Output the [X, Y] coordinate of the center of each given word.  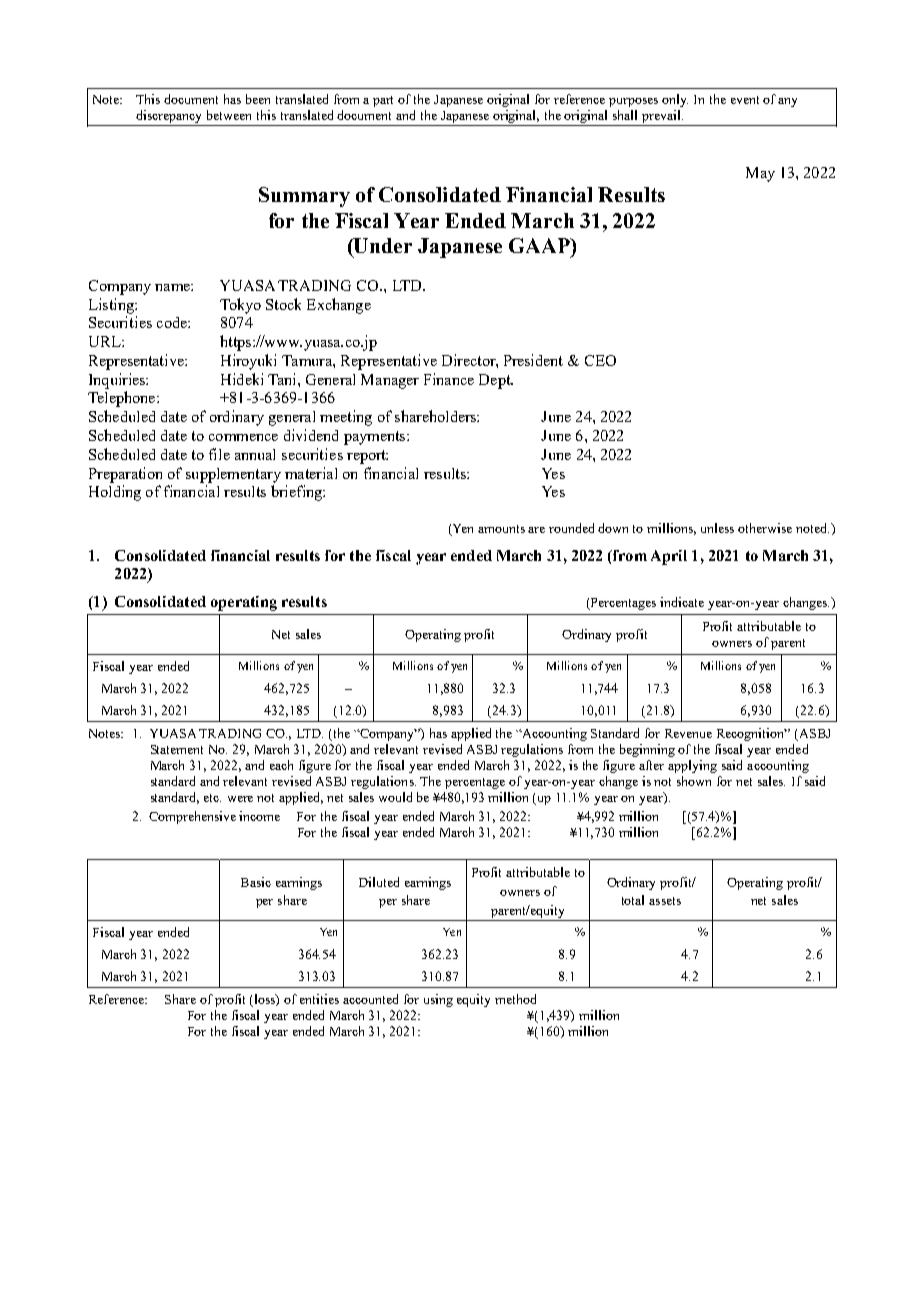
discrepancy [168, 116]
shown [694, 781]
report [367, 457]
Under [382, 245]
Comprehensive [192, 817]
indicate [682, 602]
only [675, 100]
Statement [177, 749]
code [173, 322]
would [395, 797]
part [383, 101]
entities [319, 999]
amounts [501, 529]
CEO [600, 360]
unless [717, 528]
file [219, 454]
